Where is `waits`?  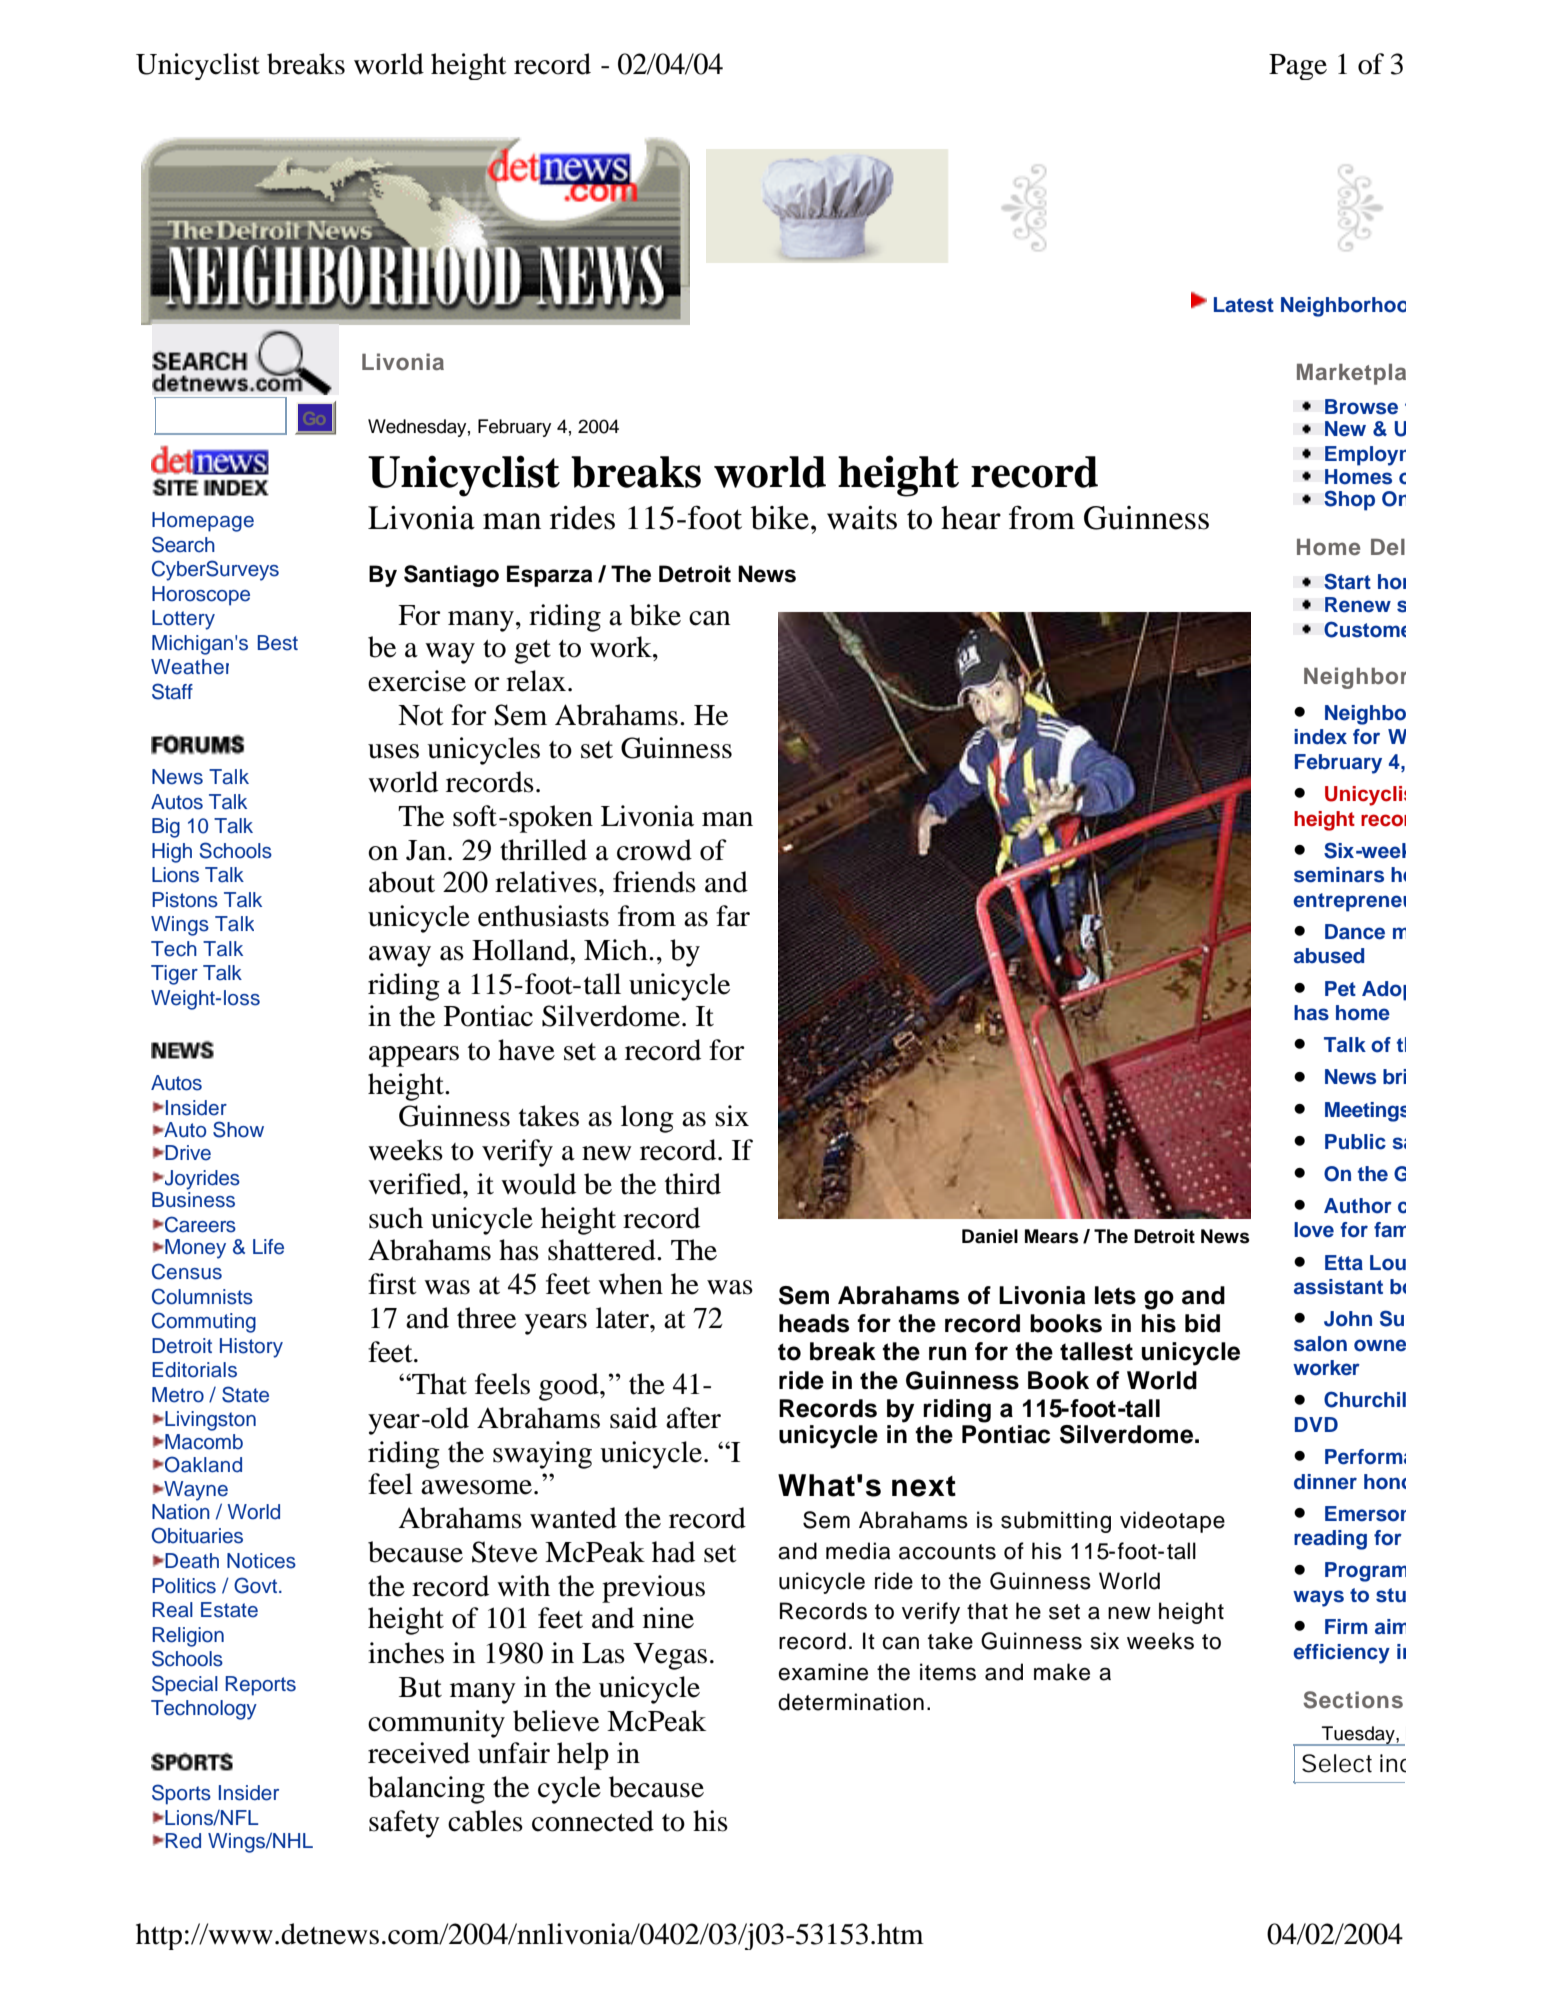 waits is located at coordinates (862, 518).
